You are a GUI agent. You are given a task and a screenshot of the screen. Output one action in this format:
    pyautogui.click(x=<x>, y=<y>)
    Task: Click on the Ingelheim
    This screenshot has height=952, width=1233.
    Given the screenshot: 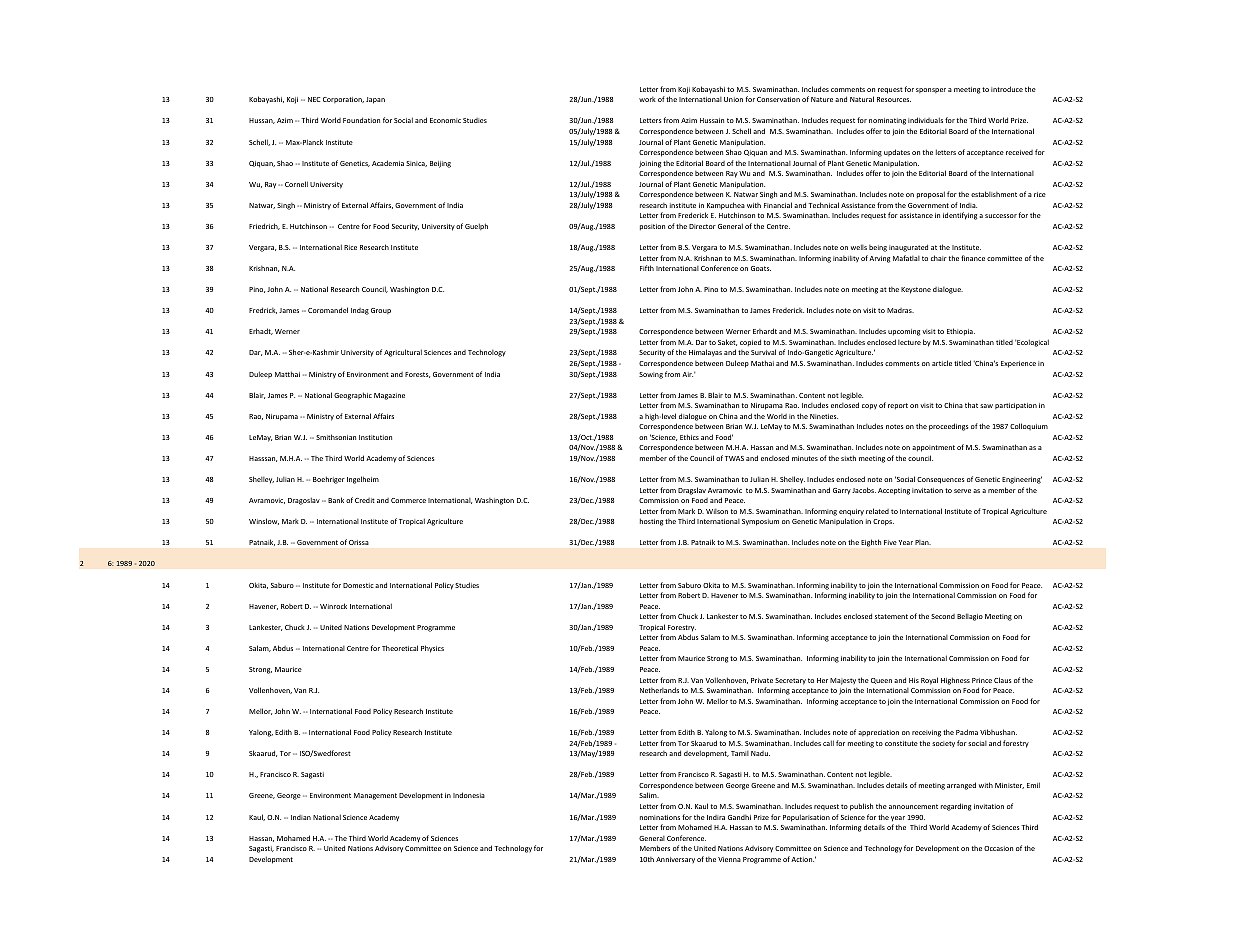 What is the action you would take?
    pyautogui.click(x=363, y=480)
